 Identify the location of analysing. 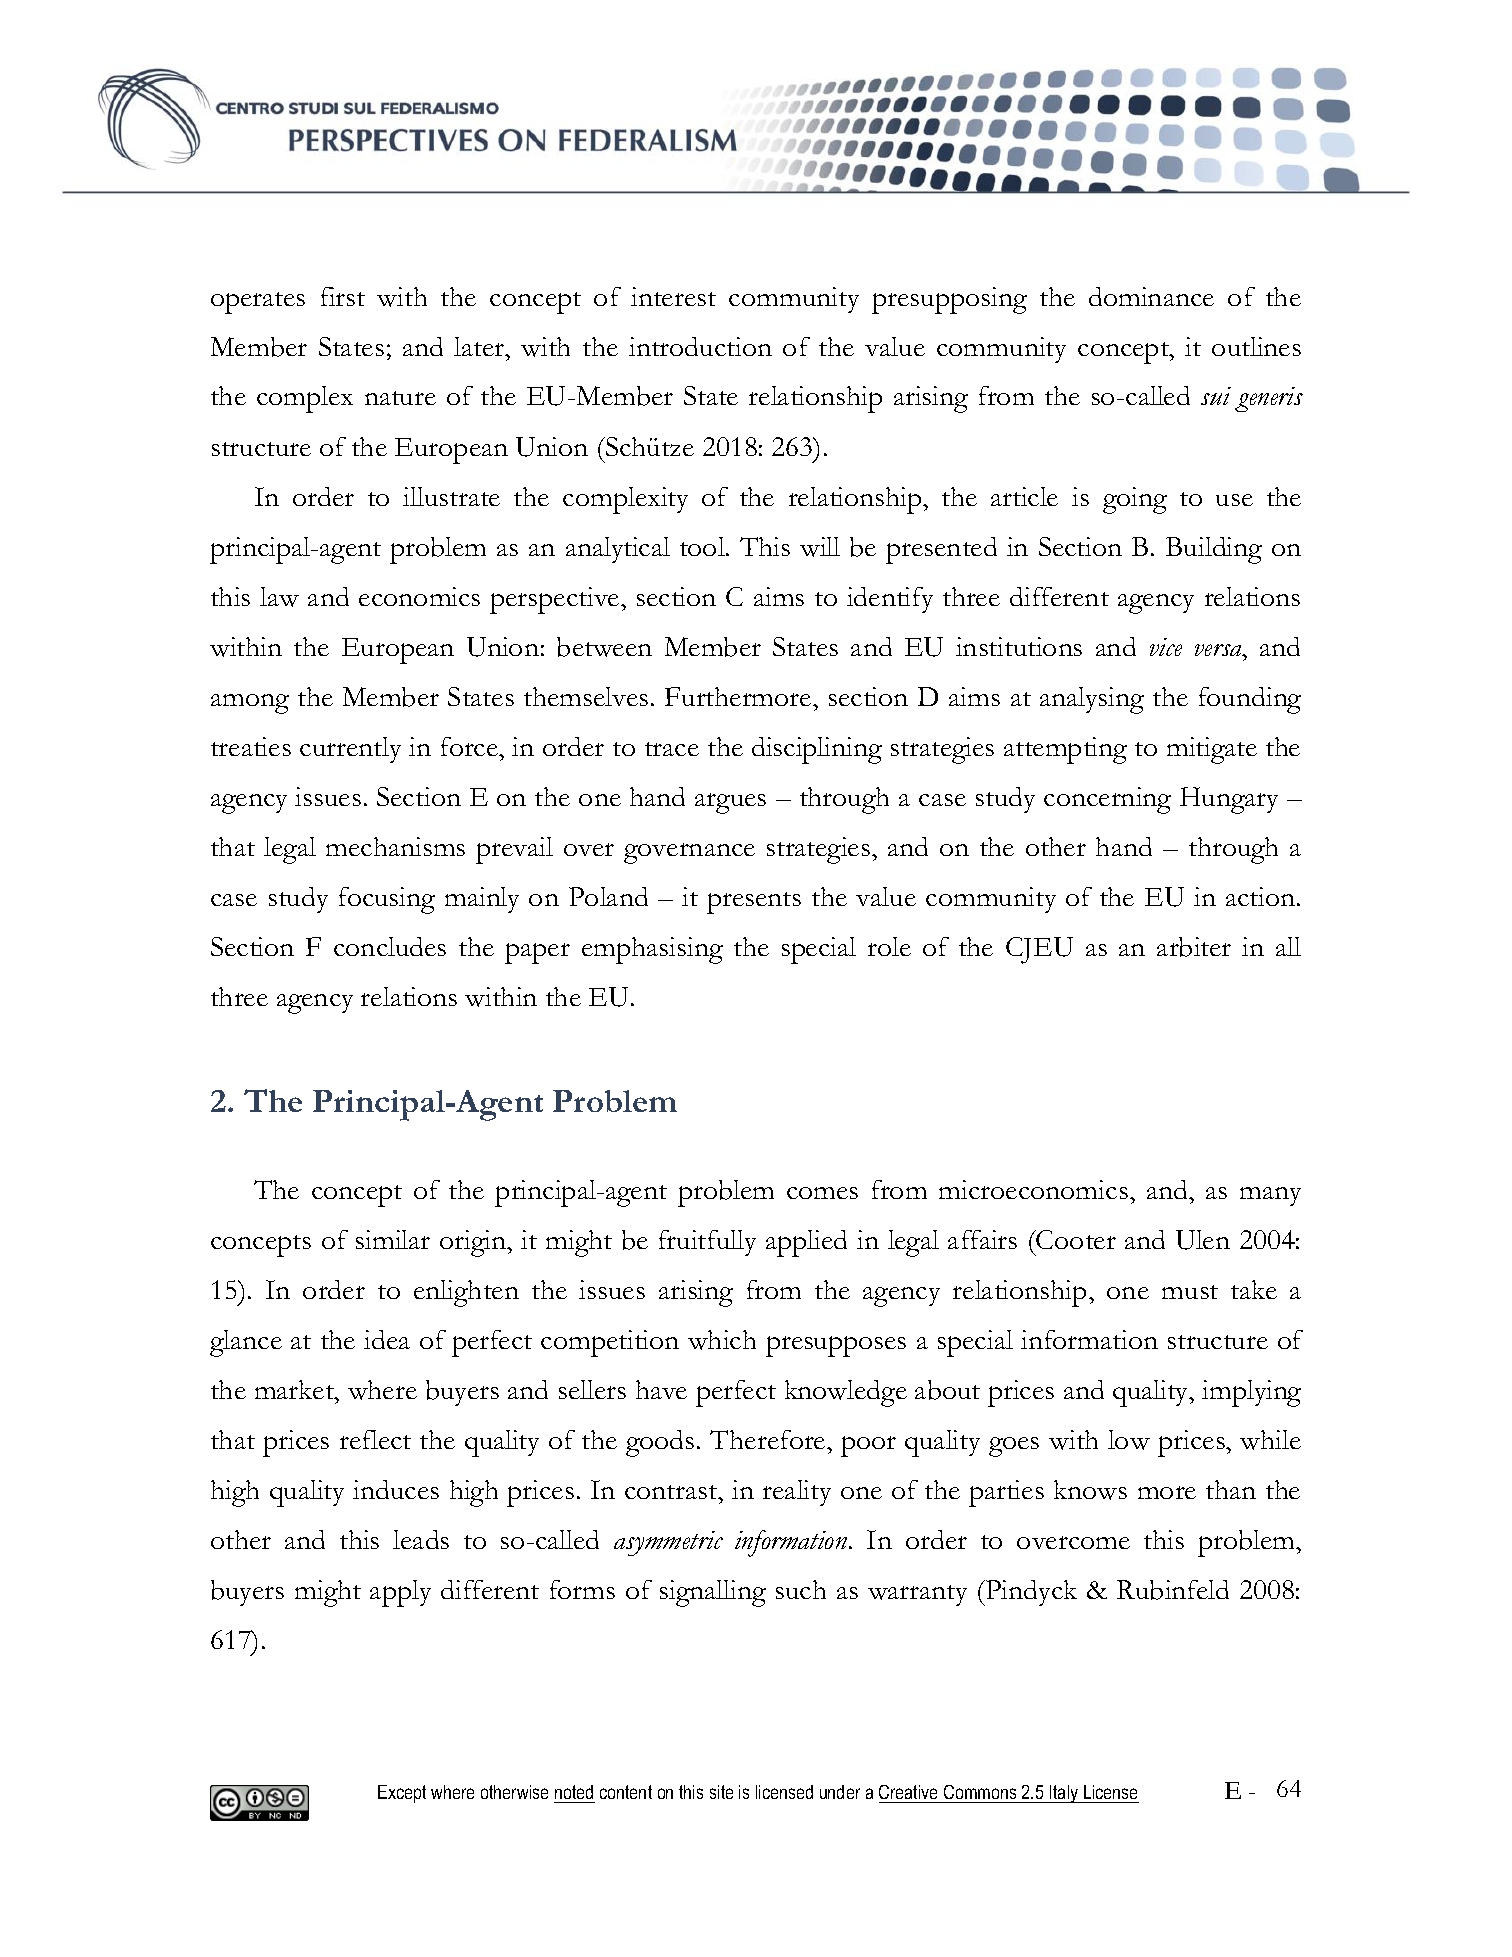
(1092, 700).
